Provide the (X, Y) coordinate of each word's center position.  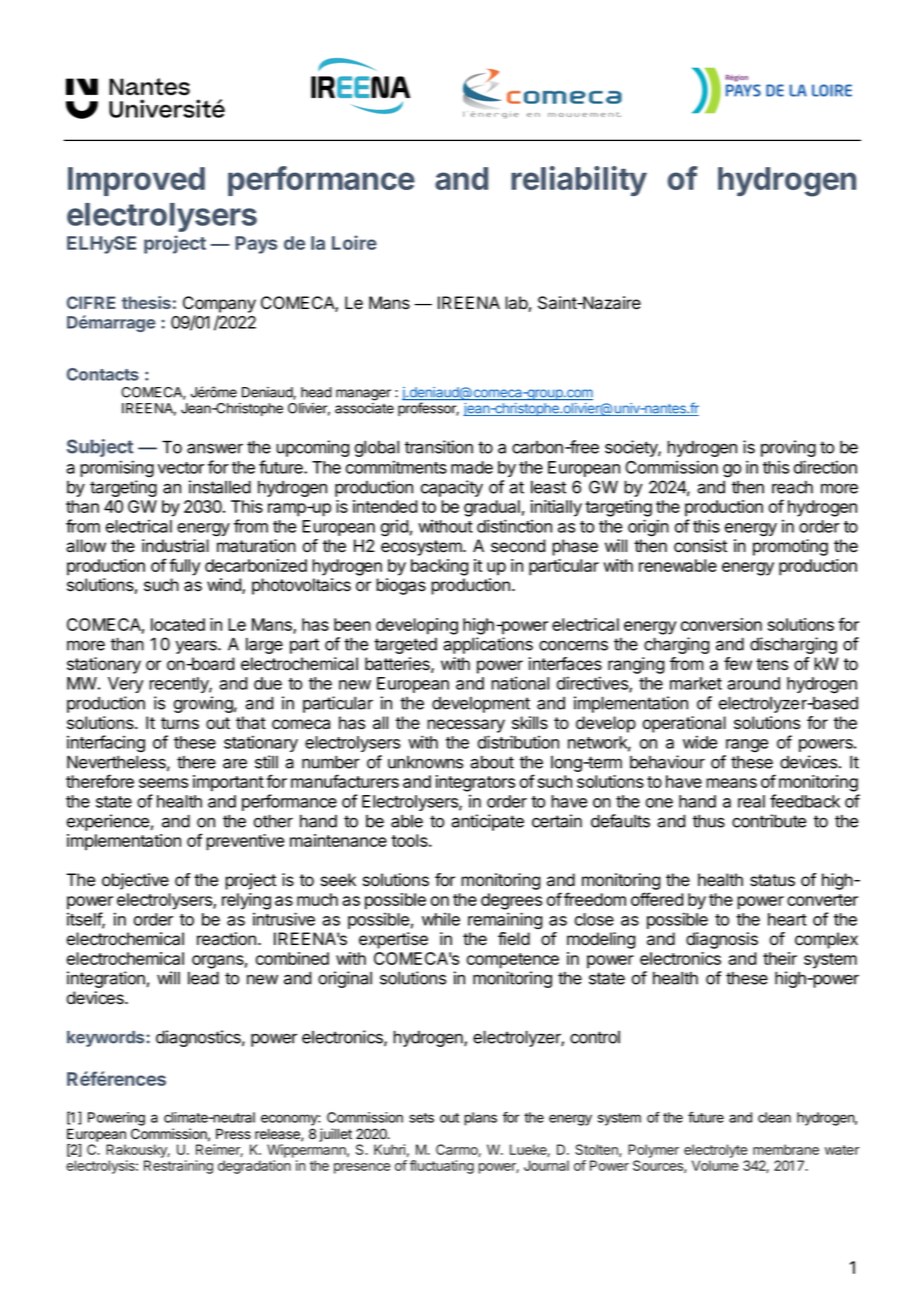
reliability (579, 181)
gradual (492, 508)
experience (108, 822)
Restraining (178, 1167)
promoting (790, 547)
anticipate (487, 822)
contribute (769, 821)
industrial (175, 546)
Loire (354, 242)
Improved (136, 181)
